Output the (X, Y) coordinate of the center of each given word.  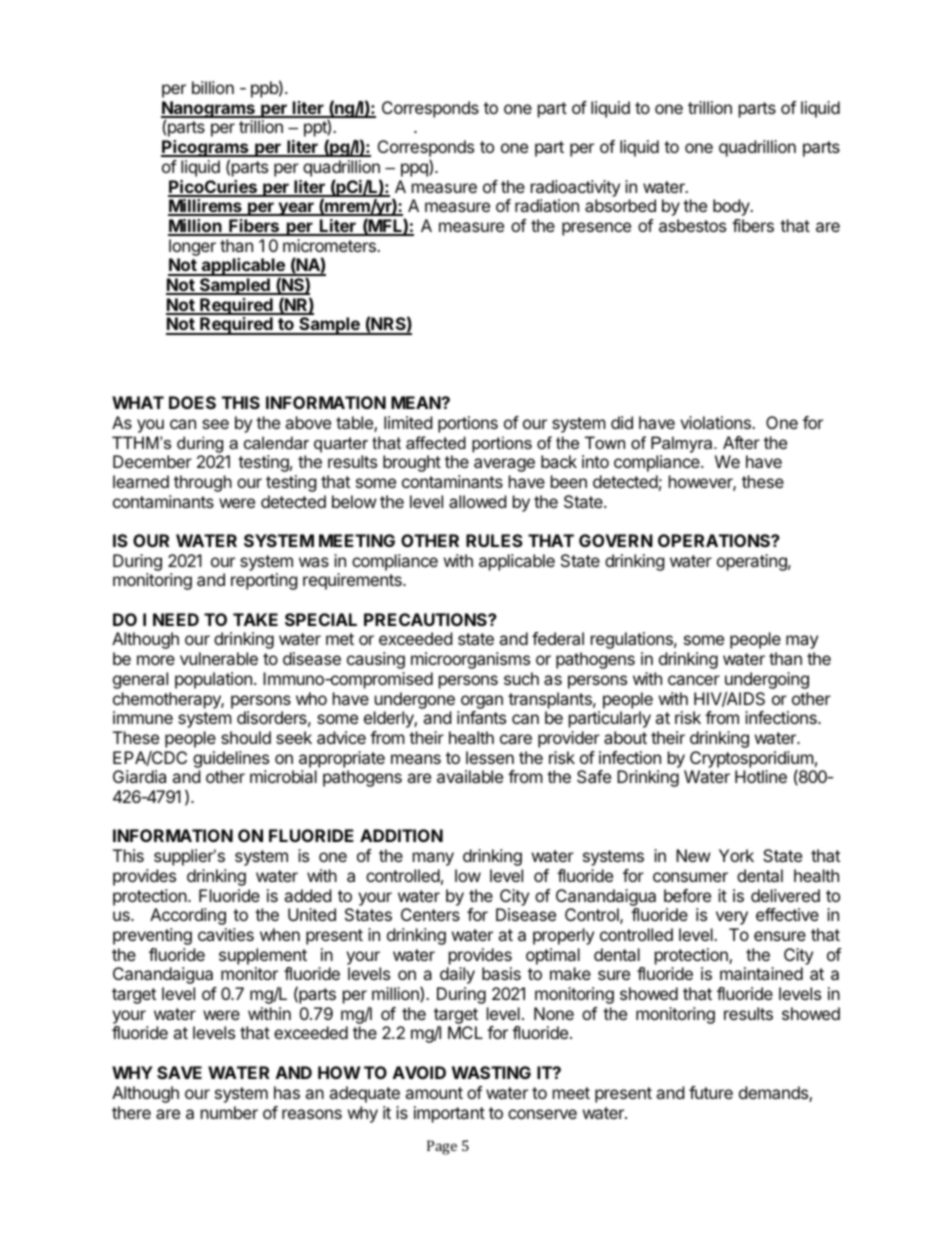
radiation (547, 205)
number (229, 1112)
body (732, 207)
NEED (176, 619)
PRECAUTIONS (426, 619)
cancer (694, 680)
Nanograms (209, 110)
